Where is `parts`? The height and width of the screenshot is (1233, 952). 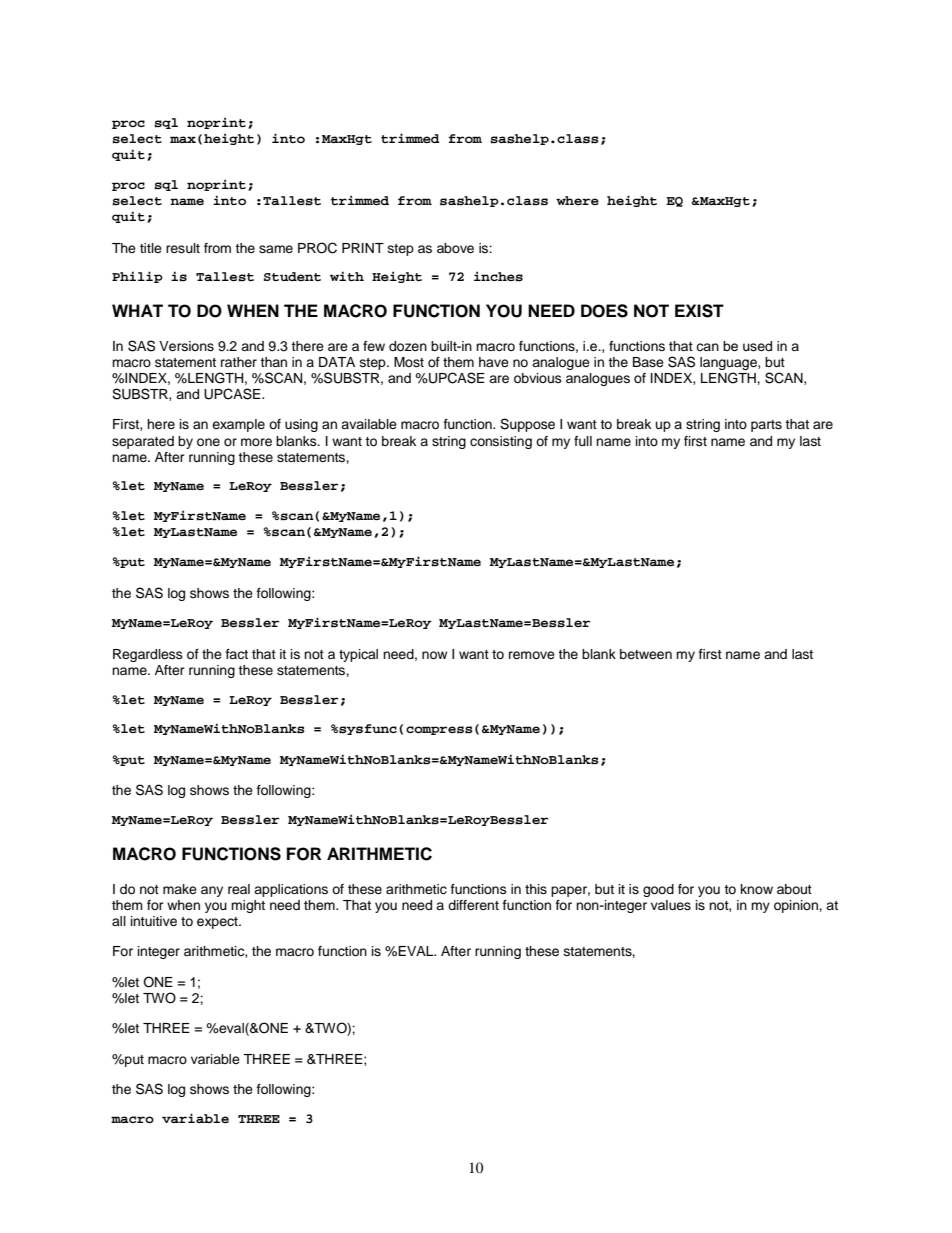
parts is located at coordinates (766, 426).
